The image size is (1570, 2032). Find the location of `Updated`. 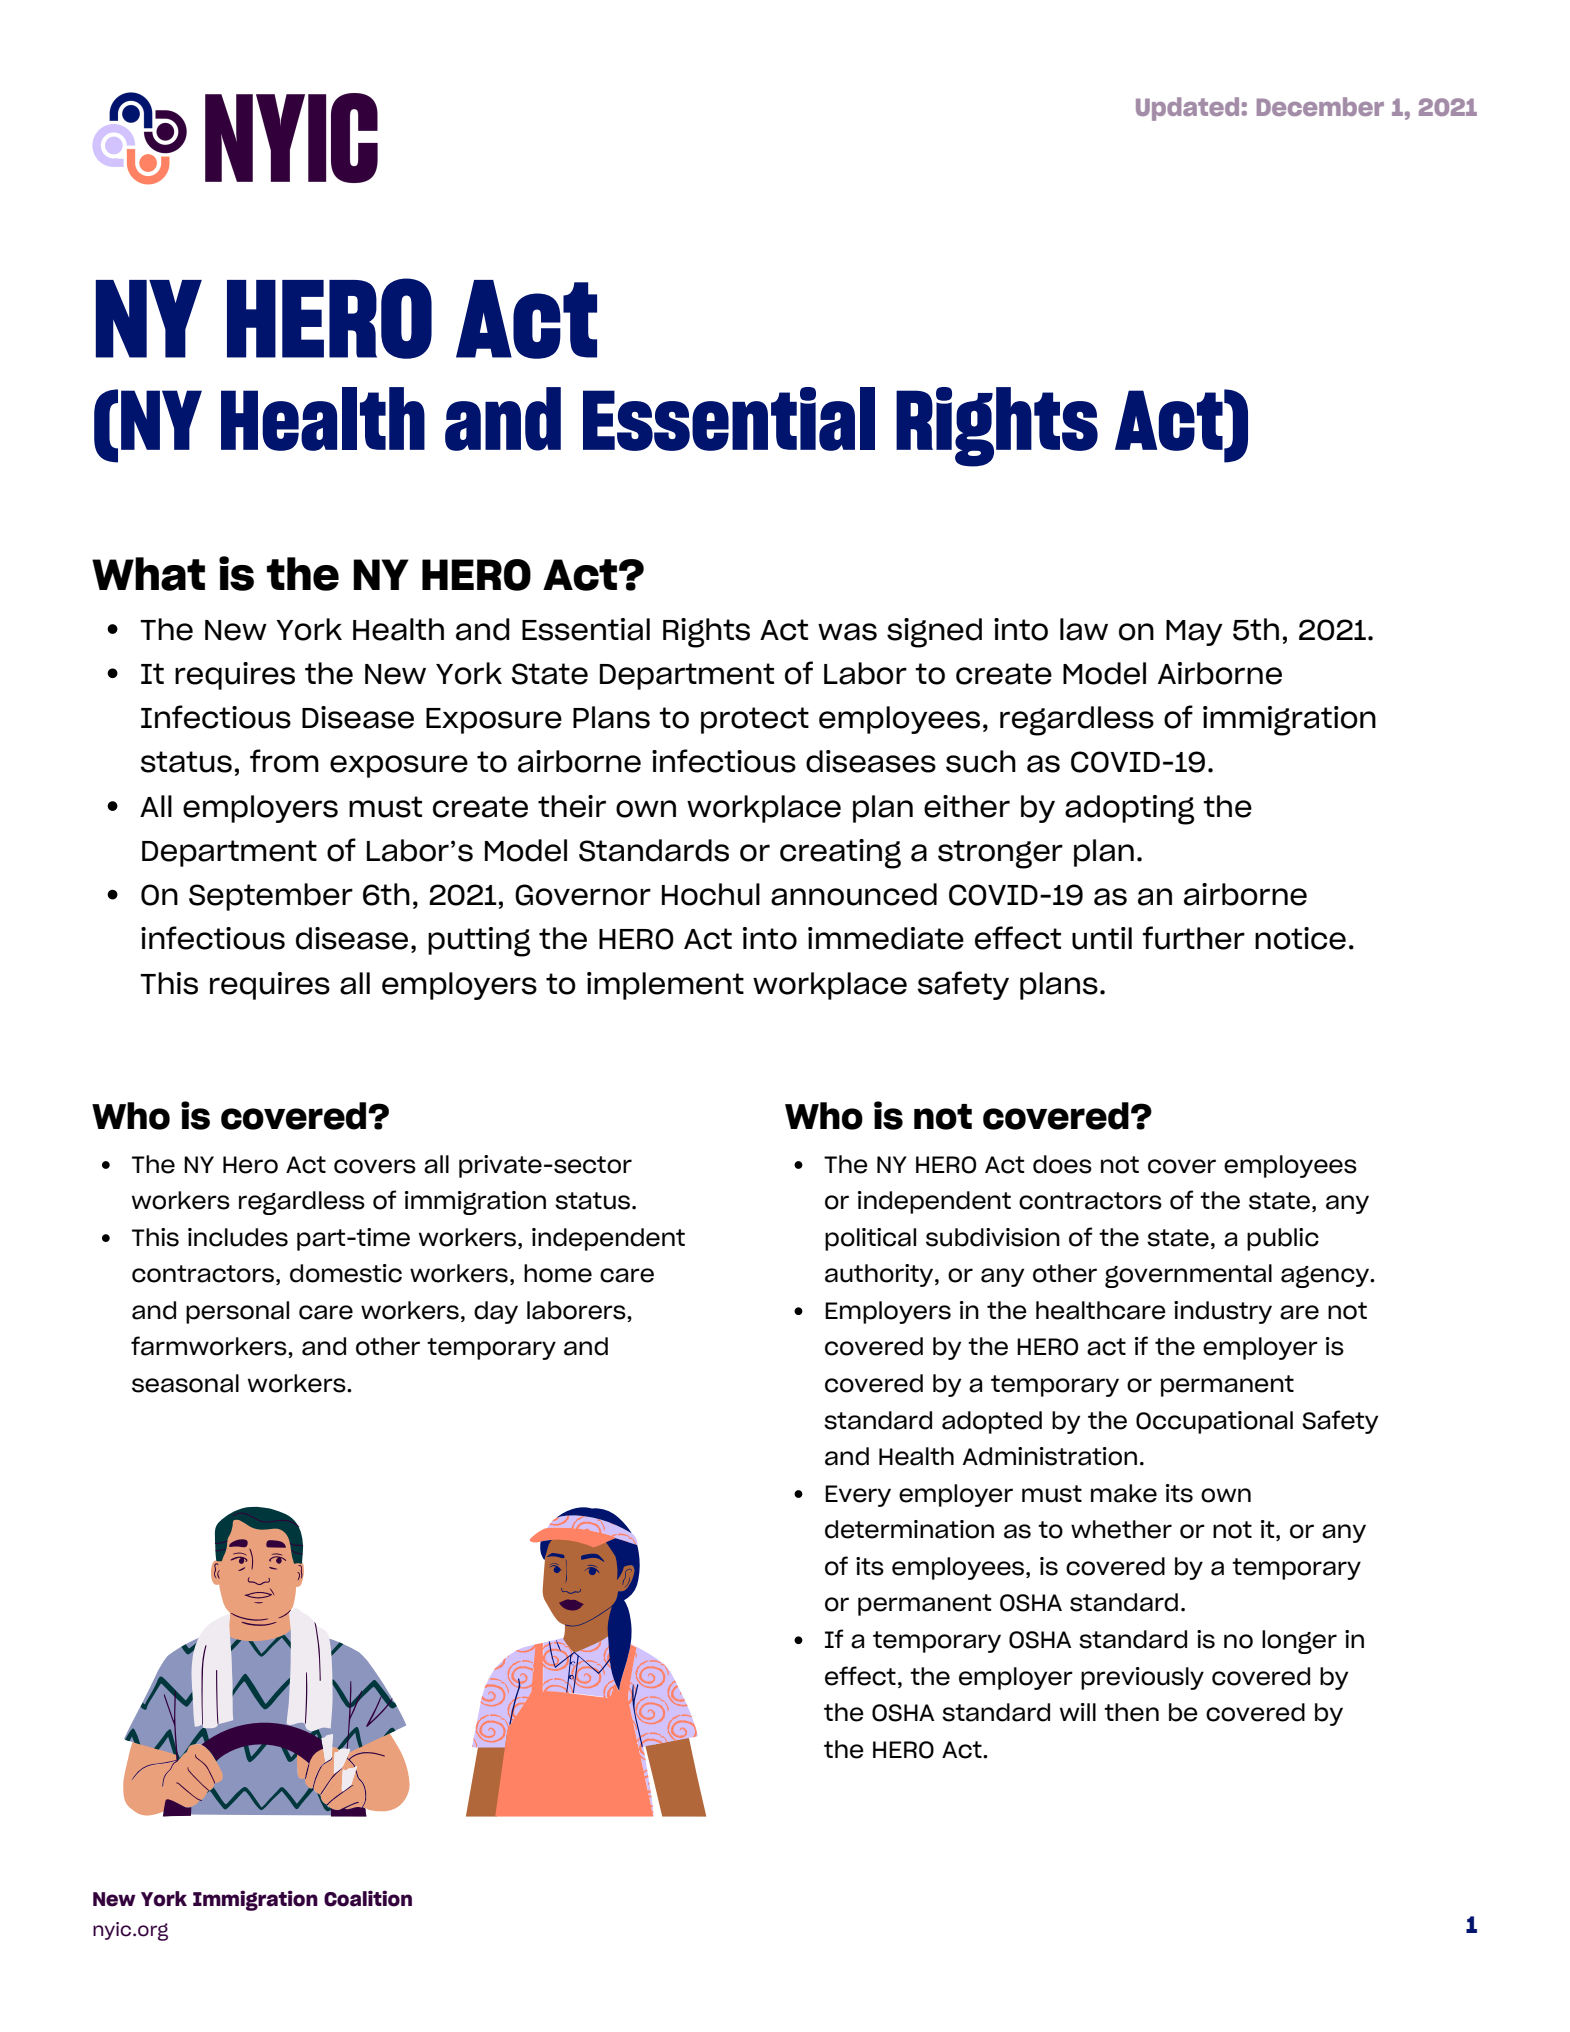

Updated is located at coordinates (1187, 109).
